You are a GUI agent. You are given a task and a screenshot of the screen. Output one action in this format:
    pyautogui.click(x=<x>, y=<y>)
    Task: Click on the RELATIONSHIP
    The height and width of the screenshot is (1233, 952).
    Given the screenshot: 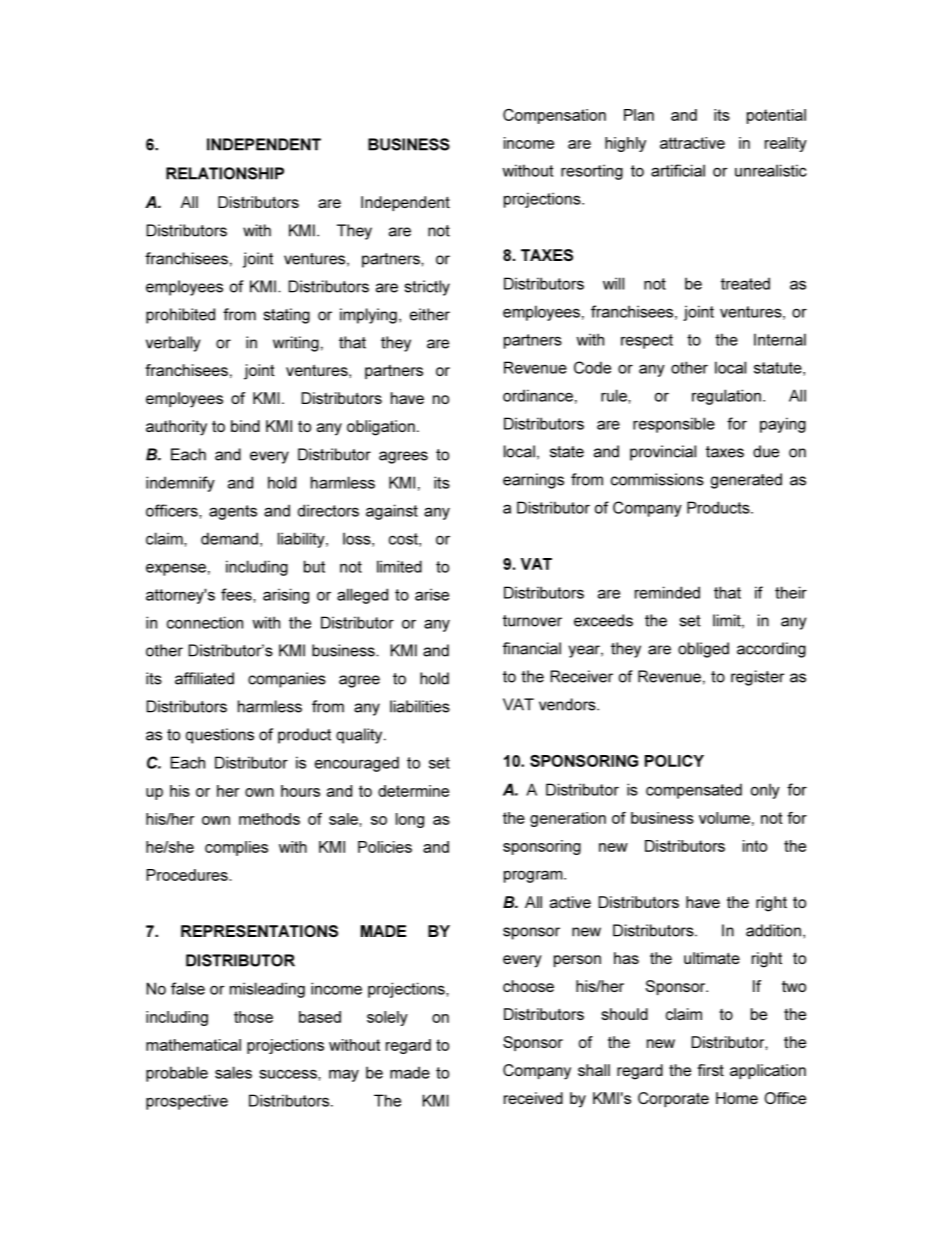 What is the action you would take?
    pyautogui.click(x=225, y=173)
